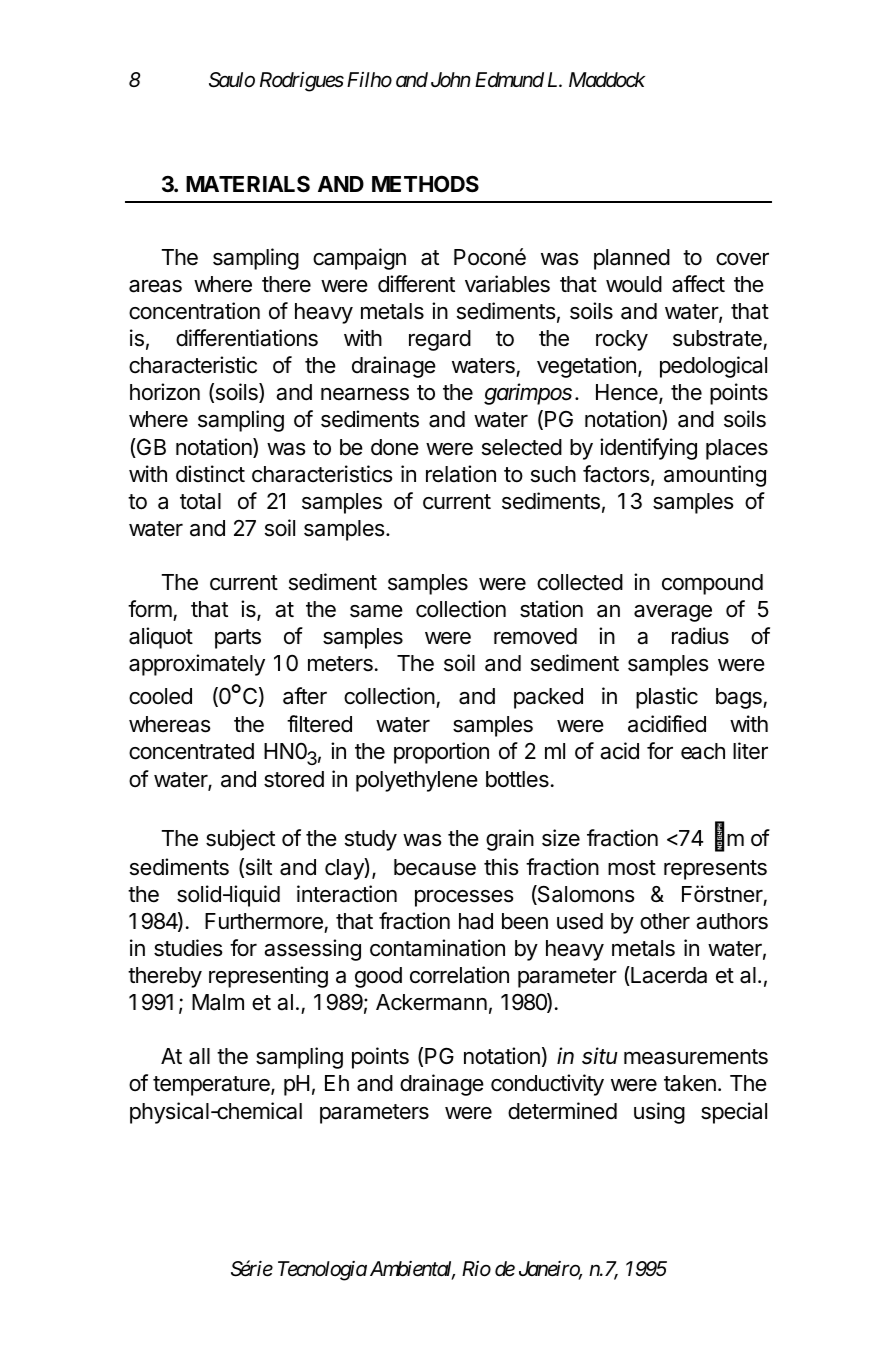  What do you see at coordinates (194, 311) in the image?
I see `concentration` at bounding box center [194, 311].
